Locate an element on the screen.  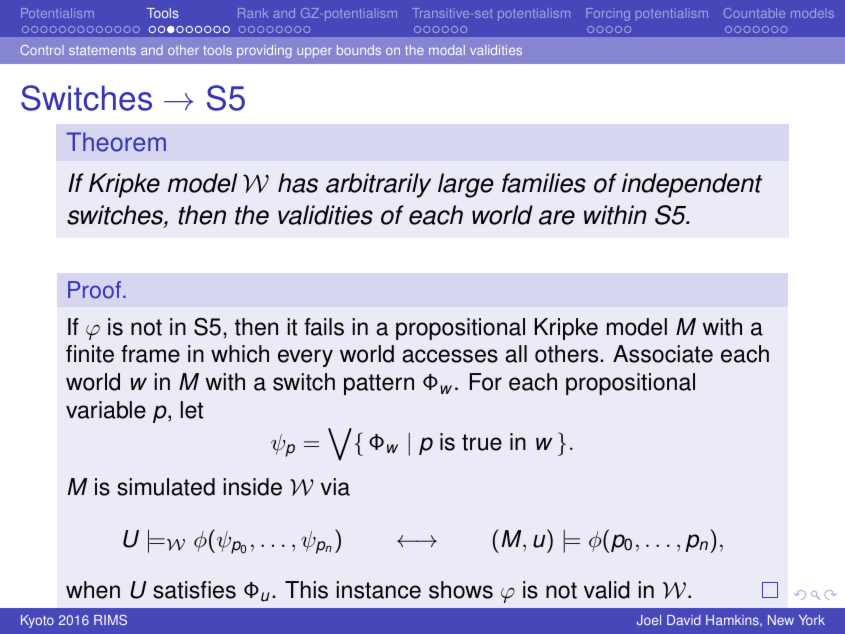
Theorem is located at coordinates (116, 142).
